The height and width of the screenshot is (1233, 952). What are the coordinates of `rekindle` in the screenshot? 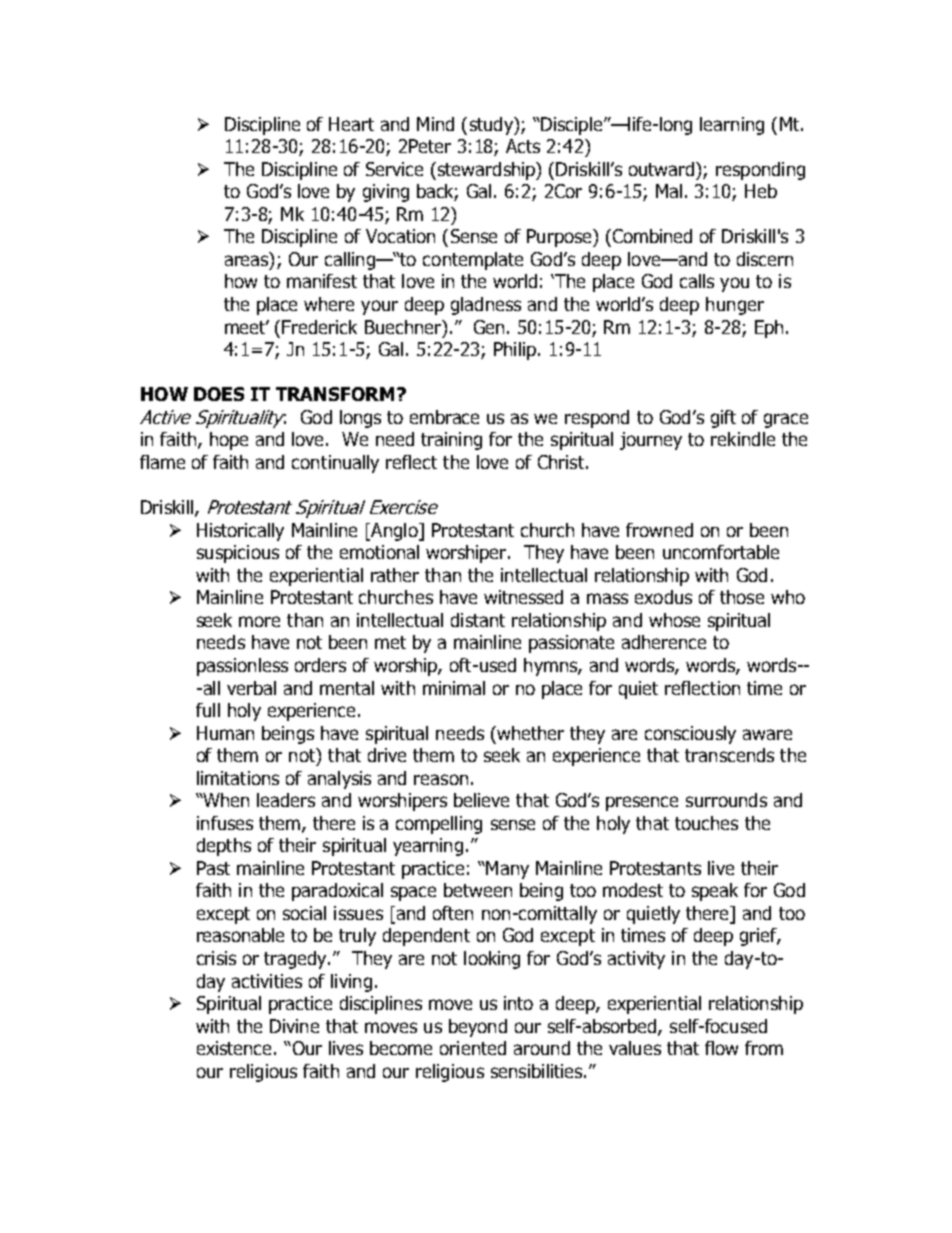 It's located at (743, 439).
